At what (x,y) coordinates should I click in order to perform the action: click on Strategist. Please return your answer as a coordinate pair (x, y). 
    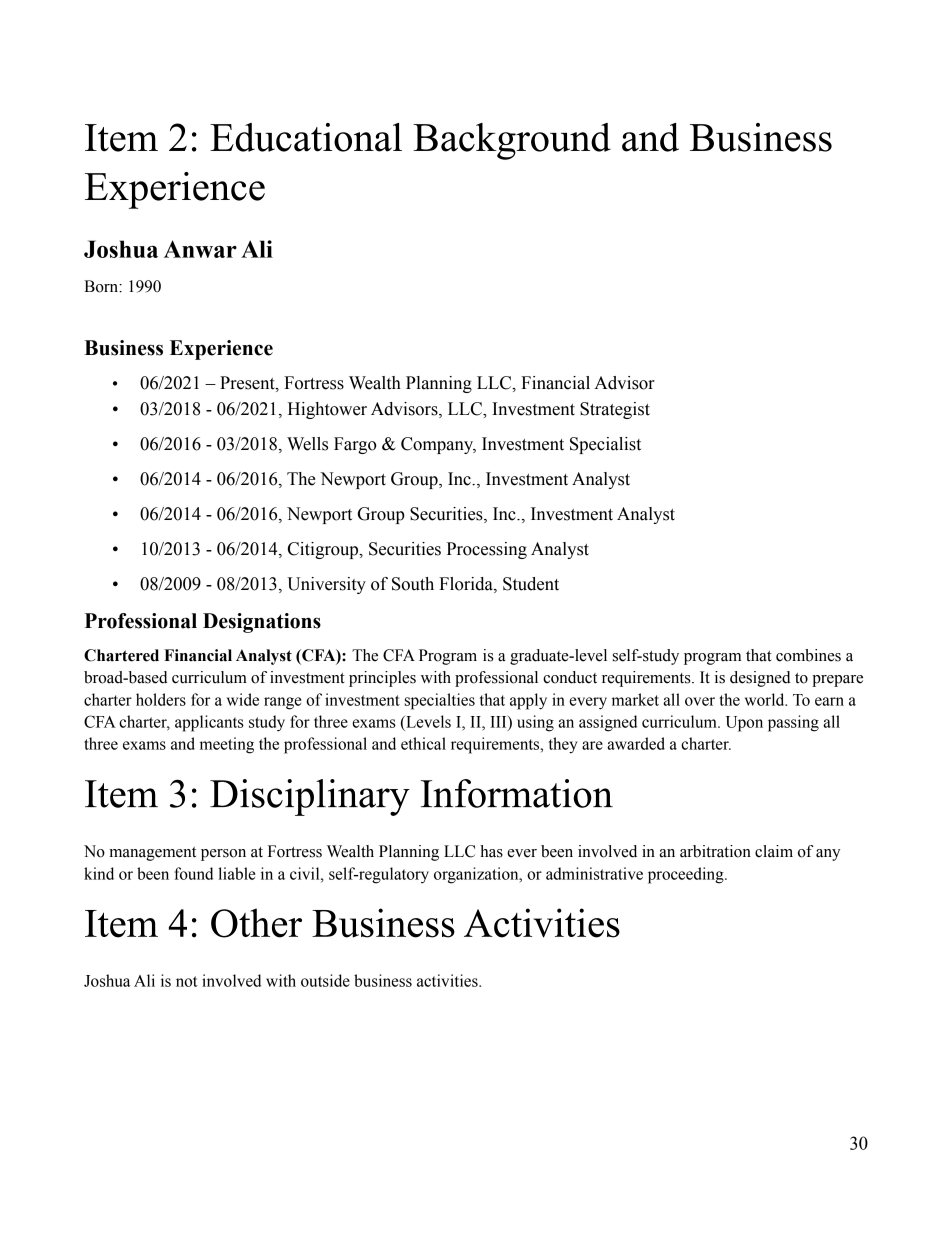
    Looking at the image, I should click on (615, 410).
